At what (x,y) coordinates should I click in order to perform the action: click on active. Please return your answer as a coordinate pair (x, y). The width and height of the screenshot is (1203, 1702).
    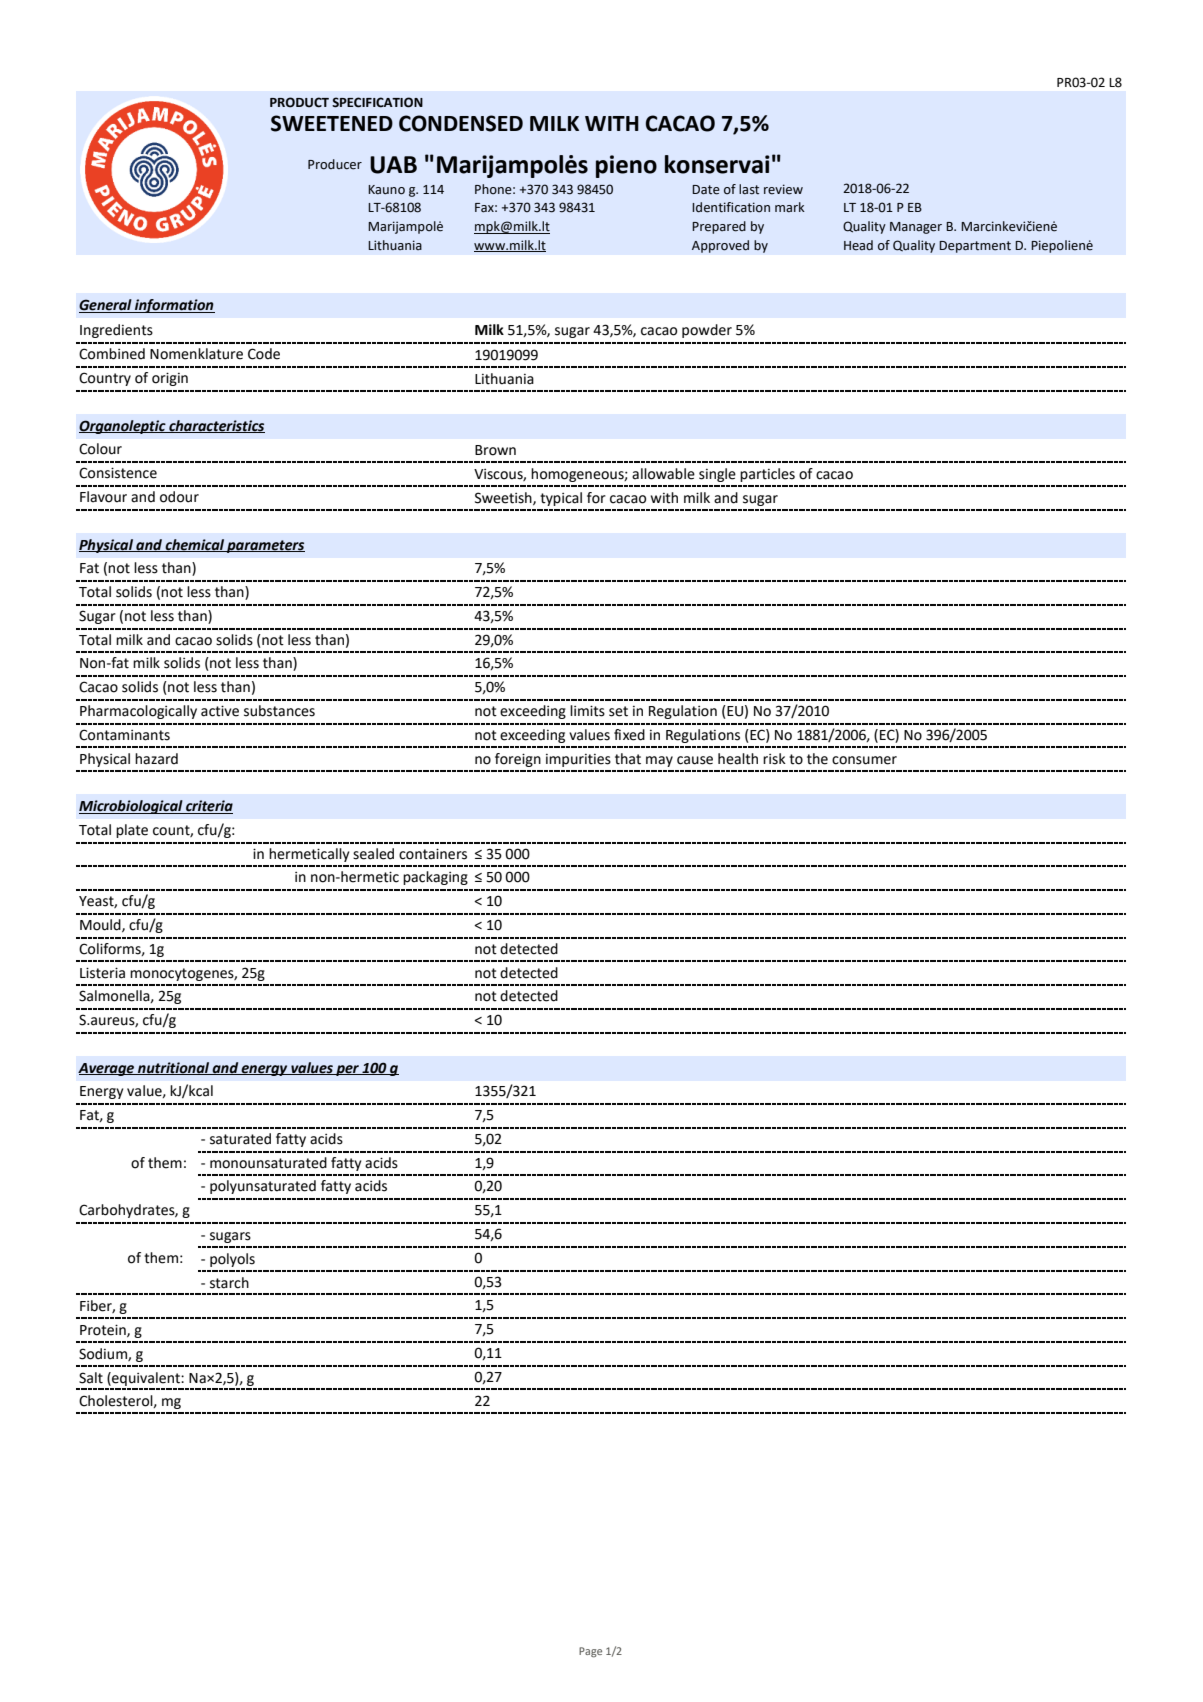
    Looking at the image, I should click on (220, 711).
